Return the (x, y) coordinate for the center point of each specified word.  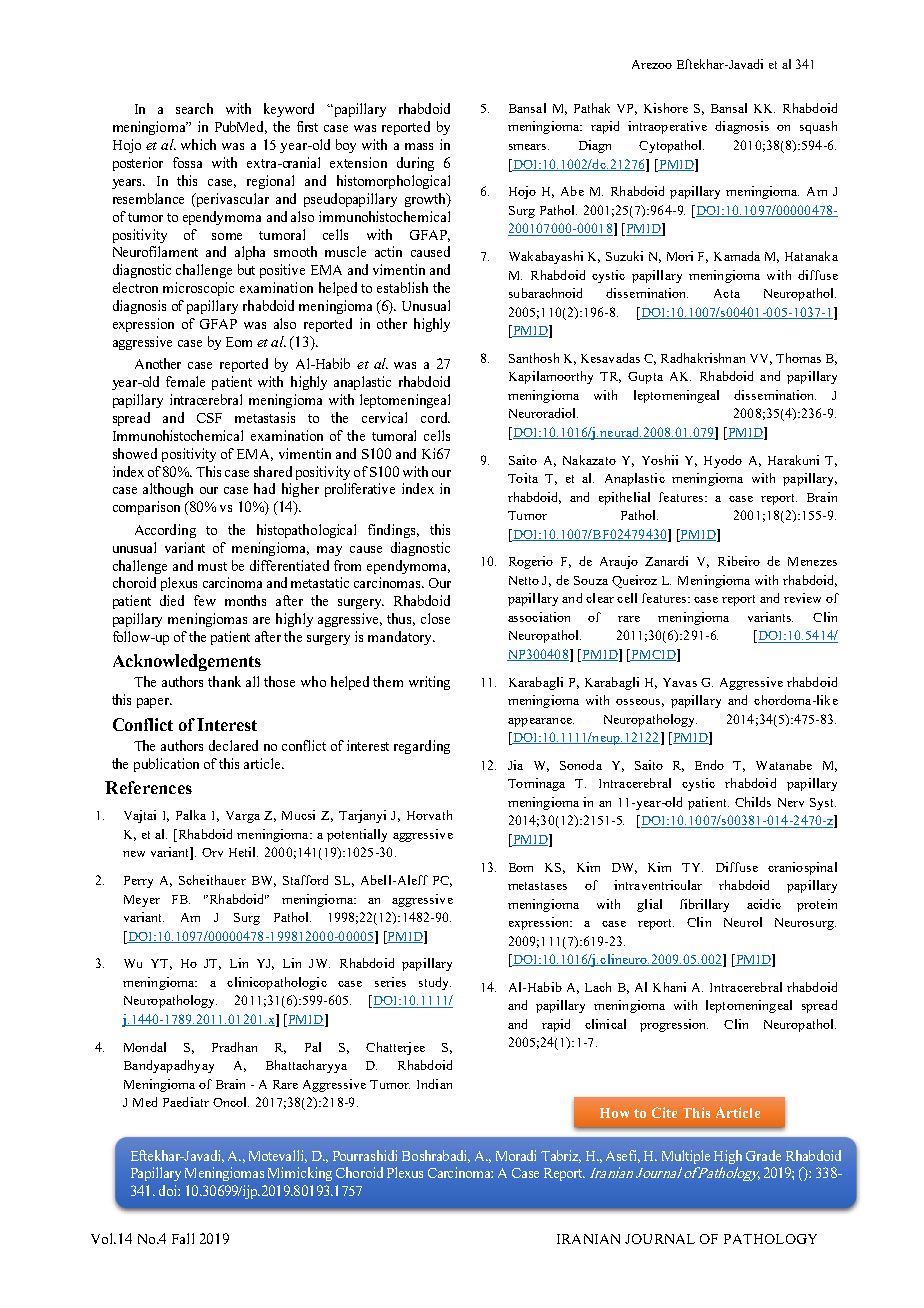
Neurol (743, 922)
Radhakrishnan (703, 358)
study (435, 983)
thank (224, 681)
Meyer (142, 901)
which (198, 144)
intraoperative (667, 127)
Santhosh (534, 358)
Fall (183, 1238)
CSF (209, 418)
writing (429, 683)
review (802, 598)
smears (529, 147)
